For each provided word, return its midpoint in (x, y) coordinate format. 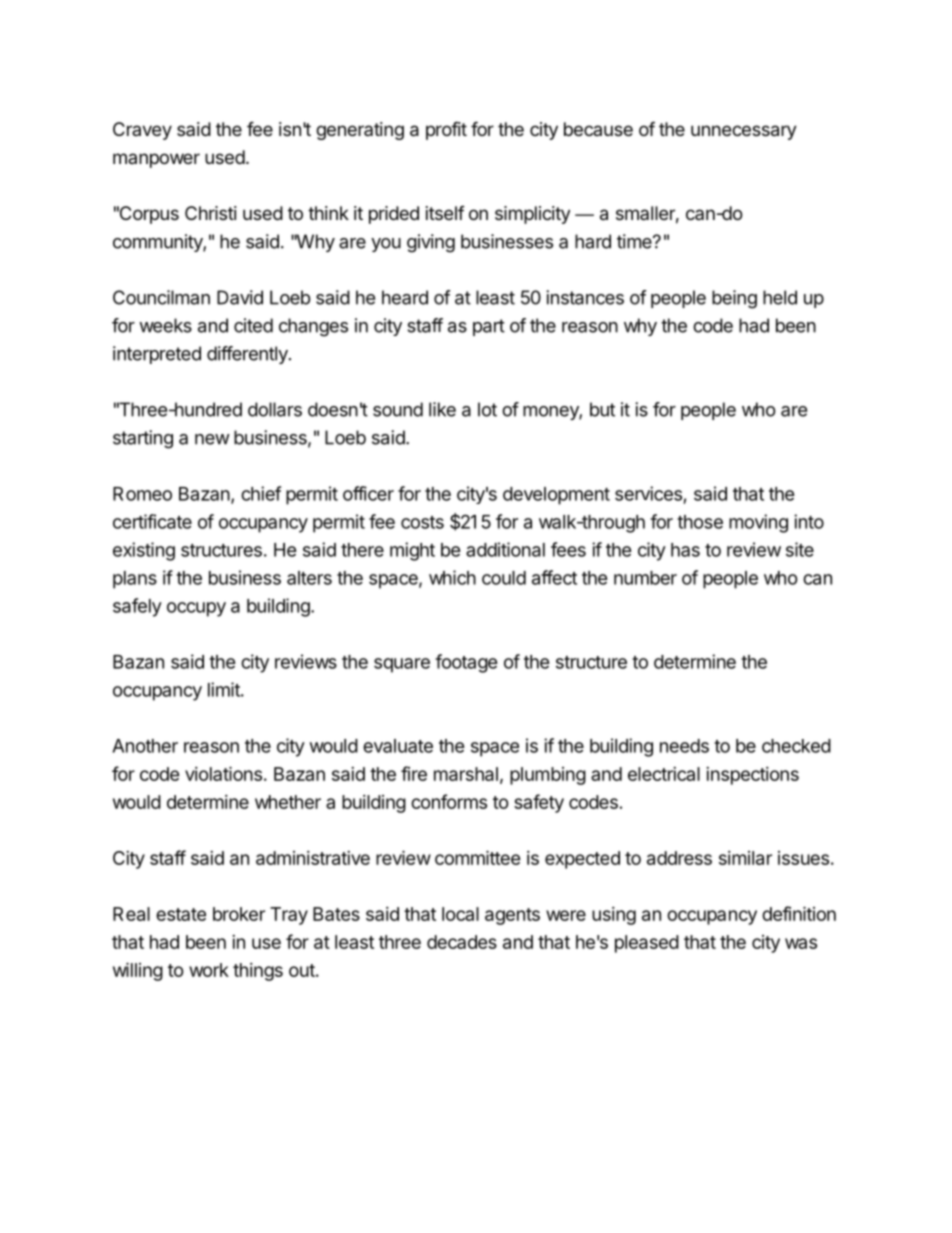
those (700, 522)
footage (466, 663)
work (209, 970)
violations (223, 773)
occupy (196, 609)
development (556, 496)
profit (446, 130)
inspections (752, 776)
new (212, 439)
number (645, 578)
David (240, 297)
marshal (466, 774)
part (489, 327)
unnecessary (744, 132)
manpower (156, 160)
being (734, 299)
